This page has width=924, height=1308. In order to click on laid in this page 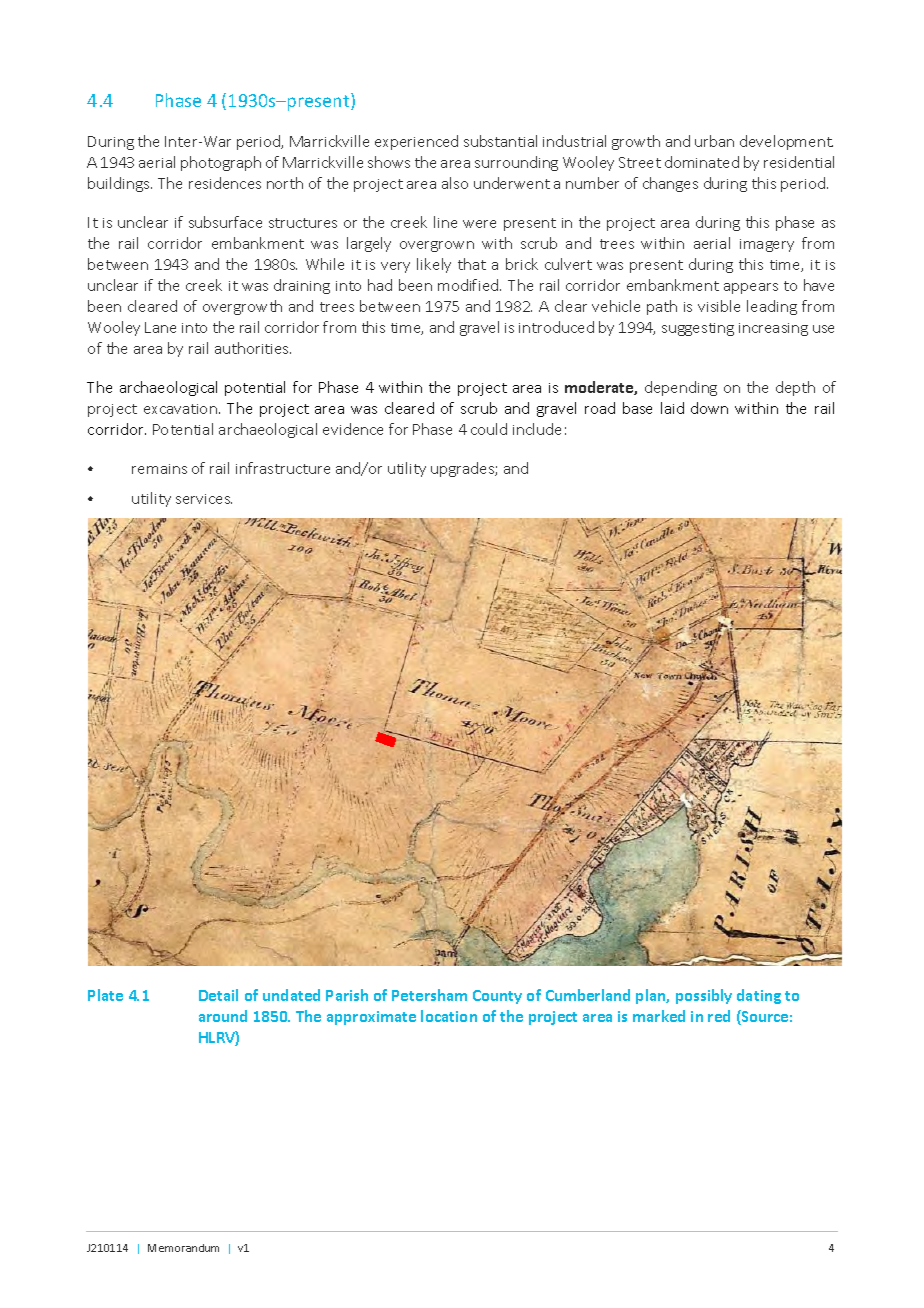, I will do `click(672, 408)`.
